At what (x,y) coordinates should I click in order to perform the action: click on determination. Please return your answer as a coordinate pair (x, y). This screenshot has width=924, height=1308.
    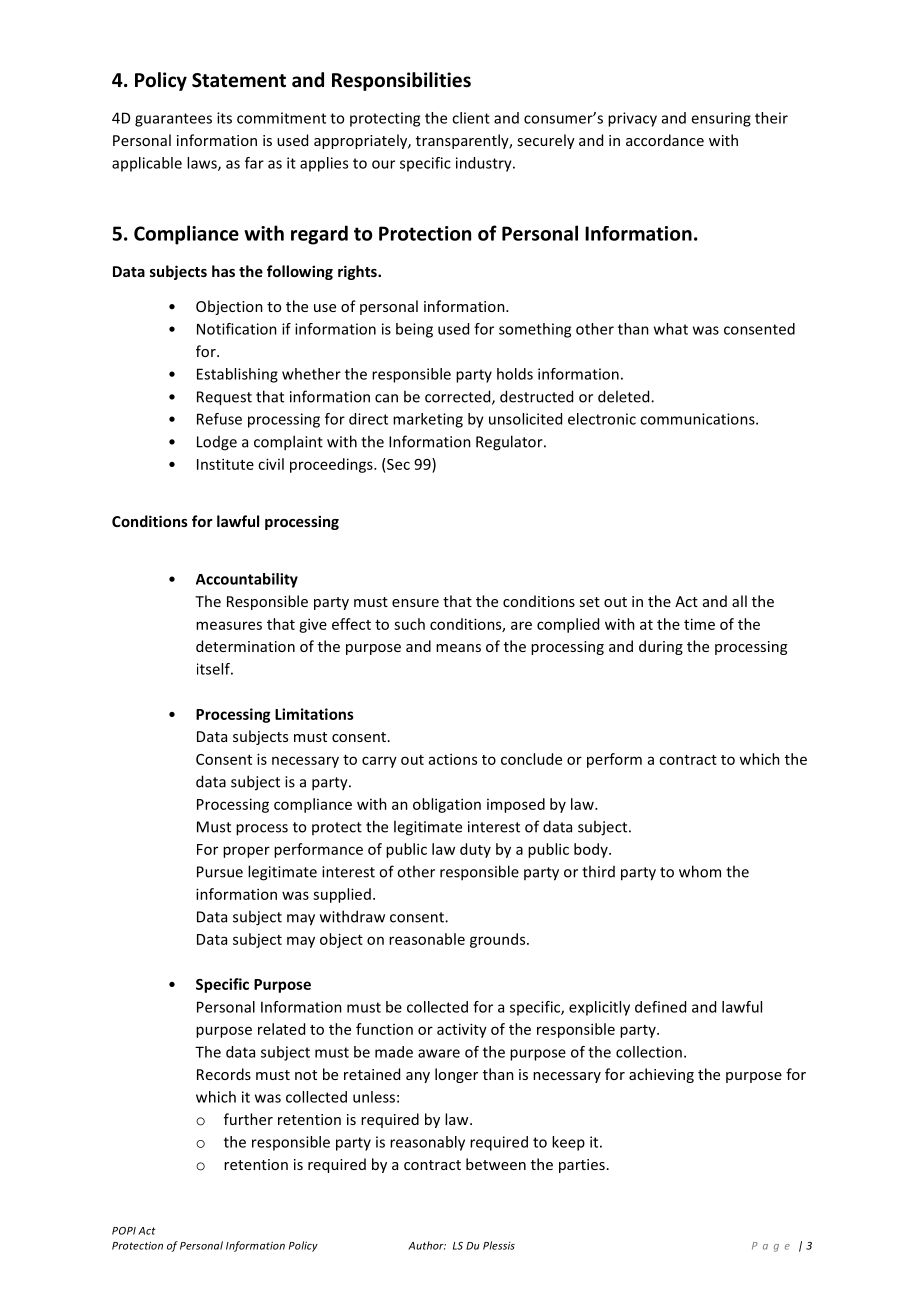
    Looking at the image, I should click on (245, 646).
